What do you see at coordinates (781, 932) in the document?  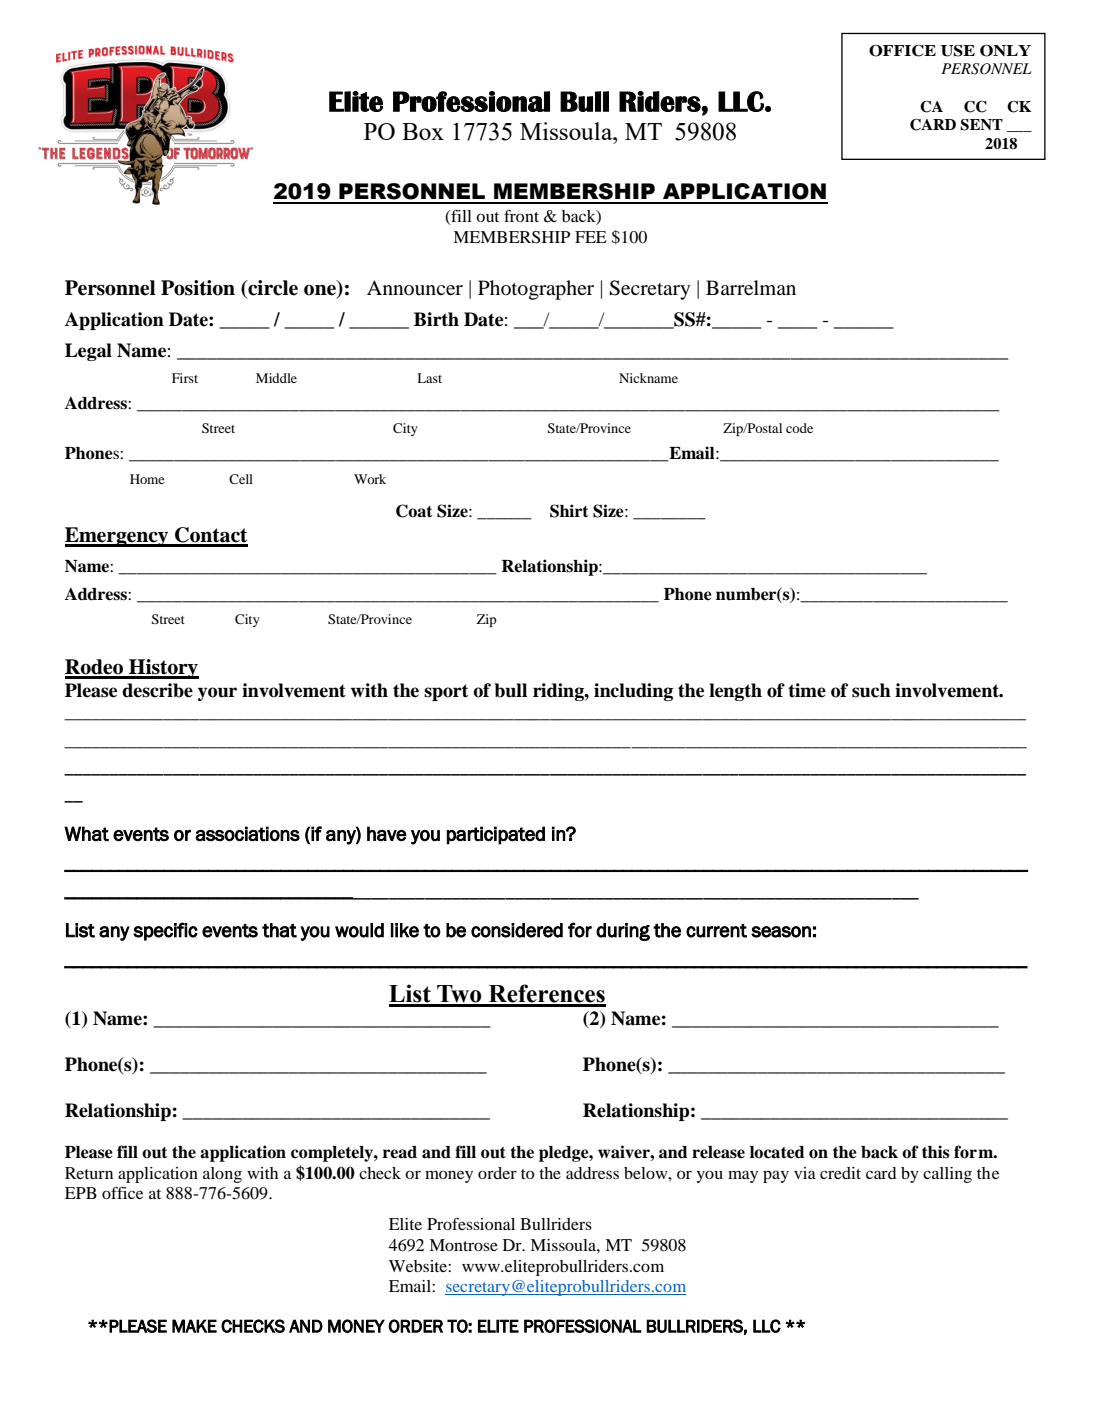 I see `season` at bounding box center [781, 932].
